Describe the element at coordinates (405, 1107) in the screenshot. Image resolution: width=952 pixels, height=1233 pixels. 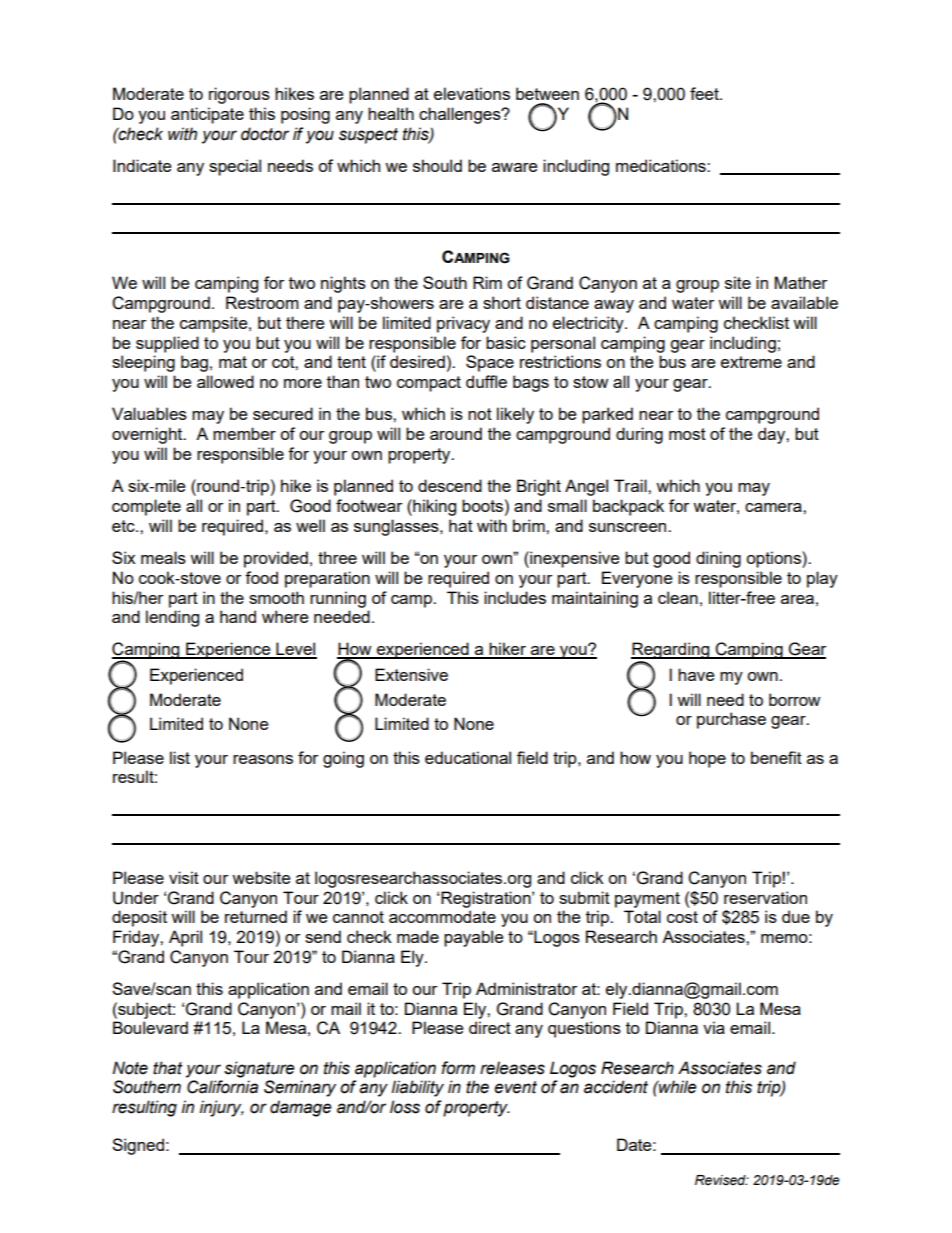
I see `loss` at that location.
